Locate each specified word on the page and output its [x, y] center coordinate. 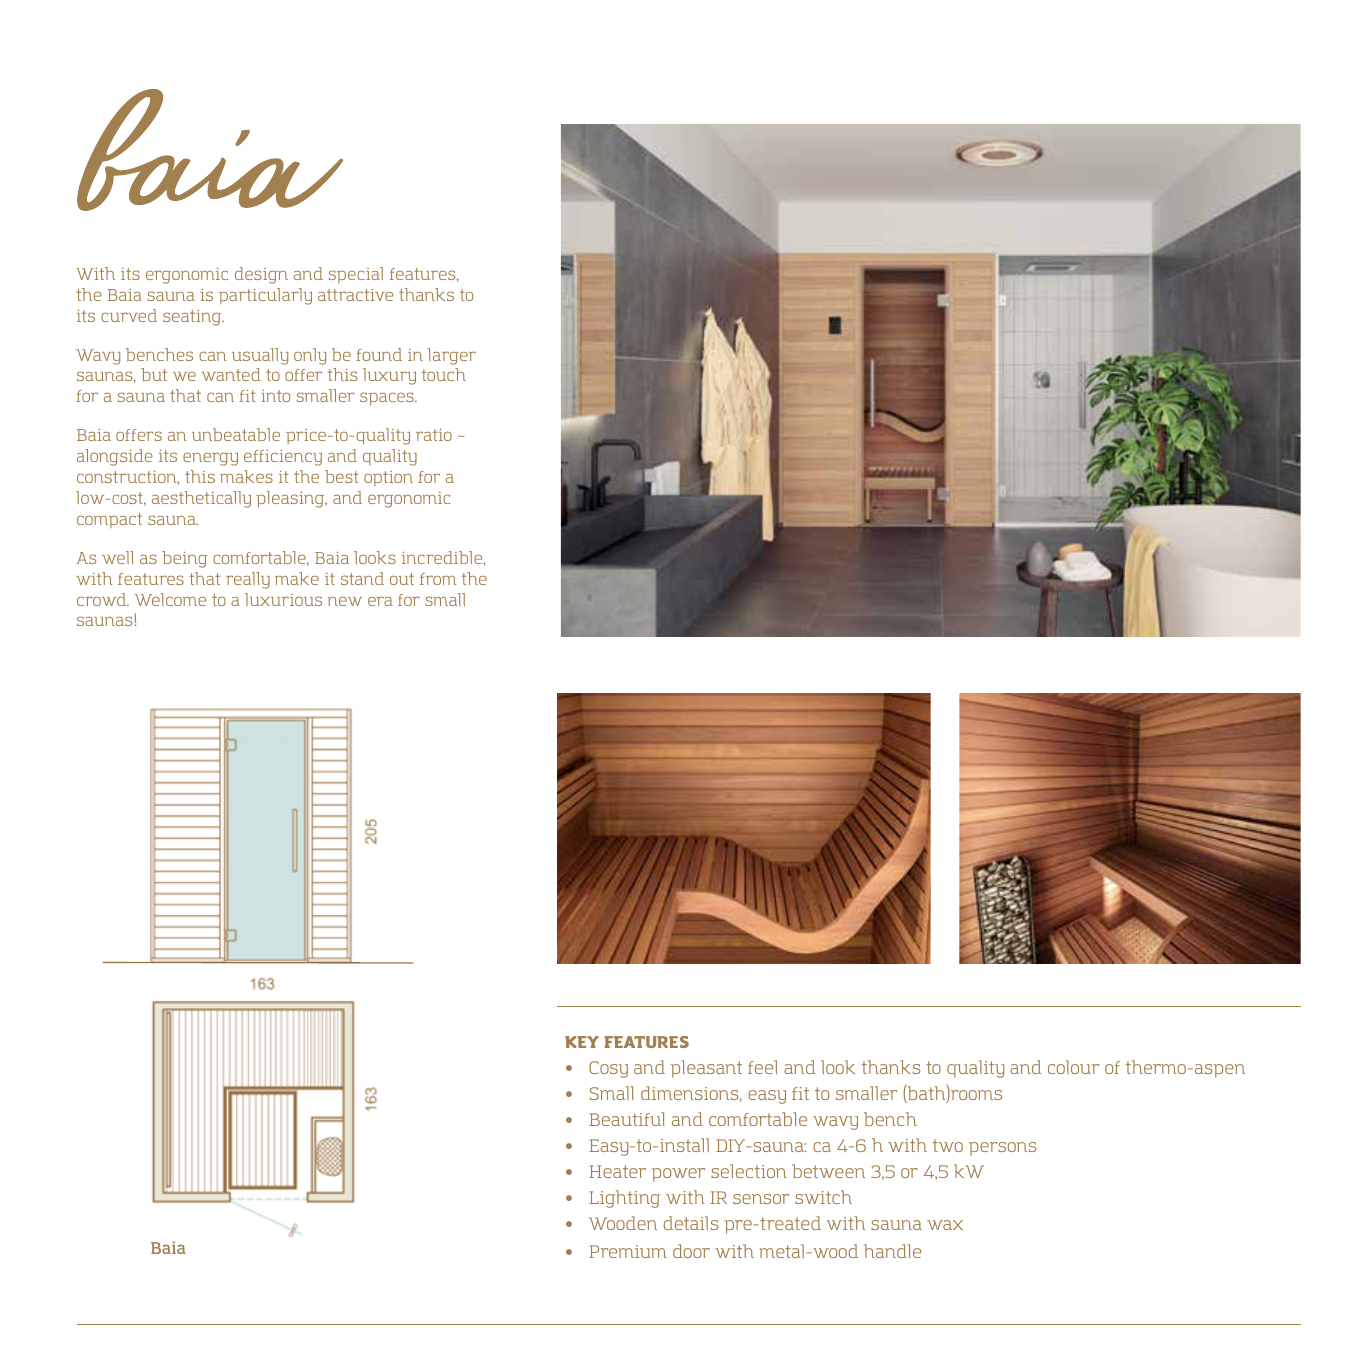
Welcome [170, 599]
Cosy [608, 1069]
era [380, 601]
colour [1073, 1067]
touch [444, 374]
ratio [434, 435]
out [402, 579]
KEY [582, 1042]
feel [762, 1067]
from [438, 579]
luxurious [283, 599]
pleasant [706, 1069]
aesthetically [201, 499]
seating [193, 318]
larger [452, 356]
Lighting [624, 1199]
